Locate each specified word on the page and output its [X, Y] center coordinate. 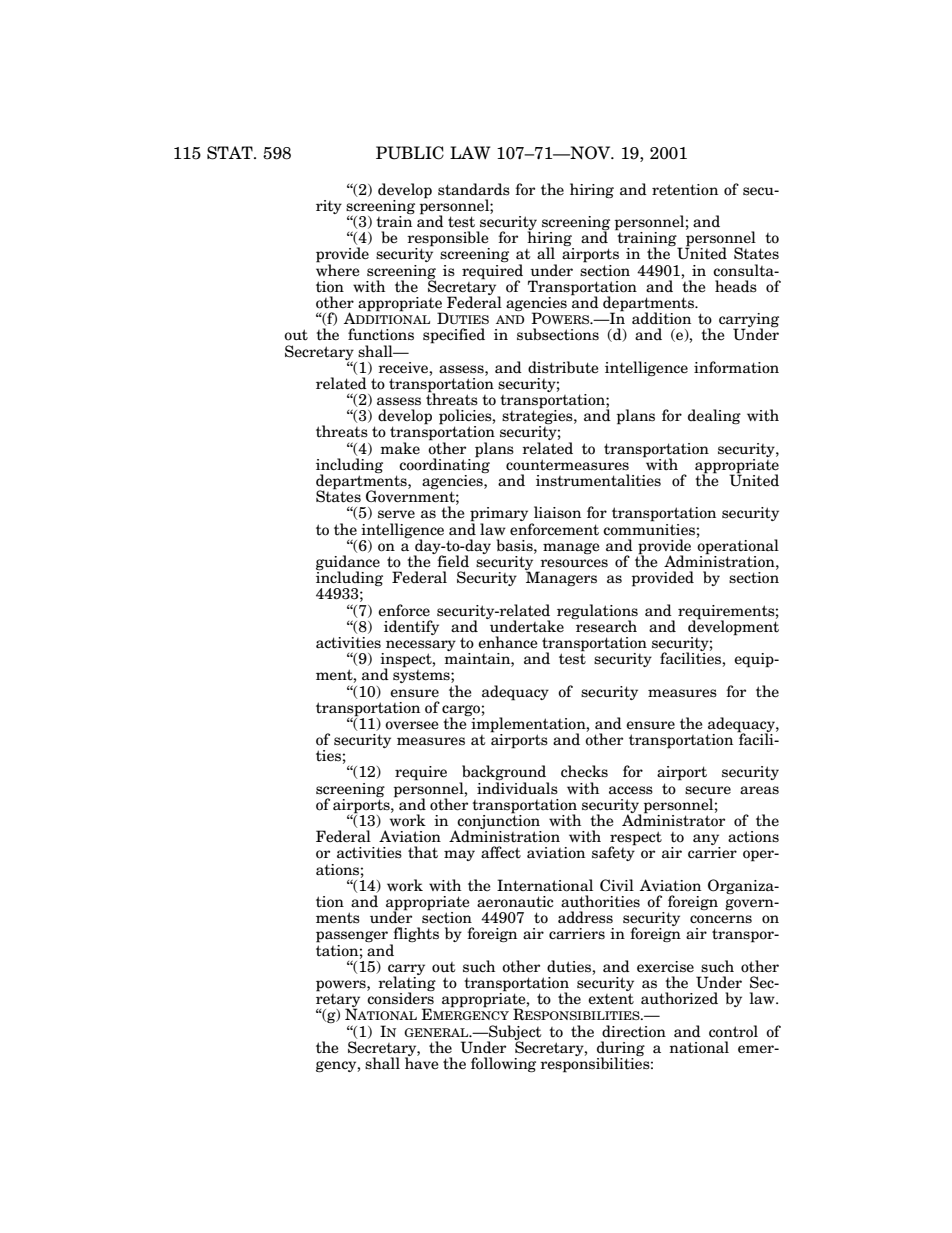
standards [474, 189]
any [707, 841]
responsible [448, 240]
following [503, 1065]
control [733, 1031]
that [423, 852]
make [400, 448]
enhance [508, 642]
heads [736, 286]
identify [411, 627]
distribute [563, 367]
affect [501, 852]
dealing [714, 417]
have [422, 1062]
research [605, 625]
